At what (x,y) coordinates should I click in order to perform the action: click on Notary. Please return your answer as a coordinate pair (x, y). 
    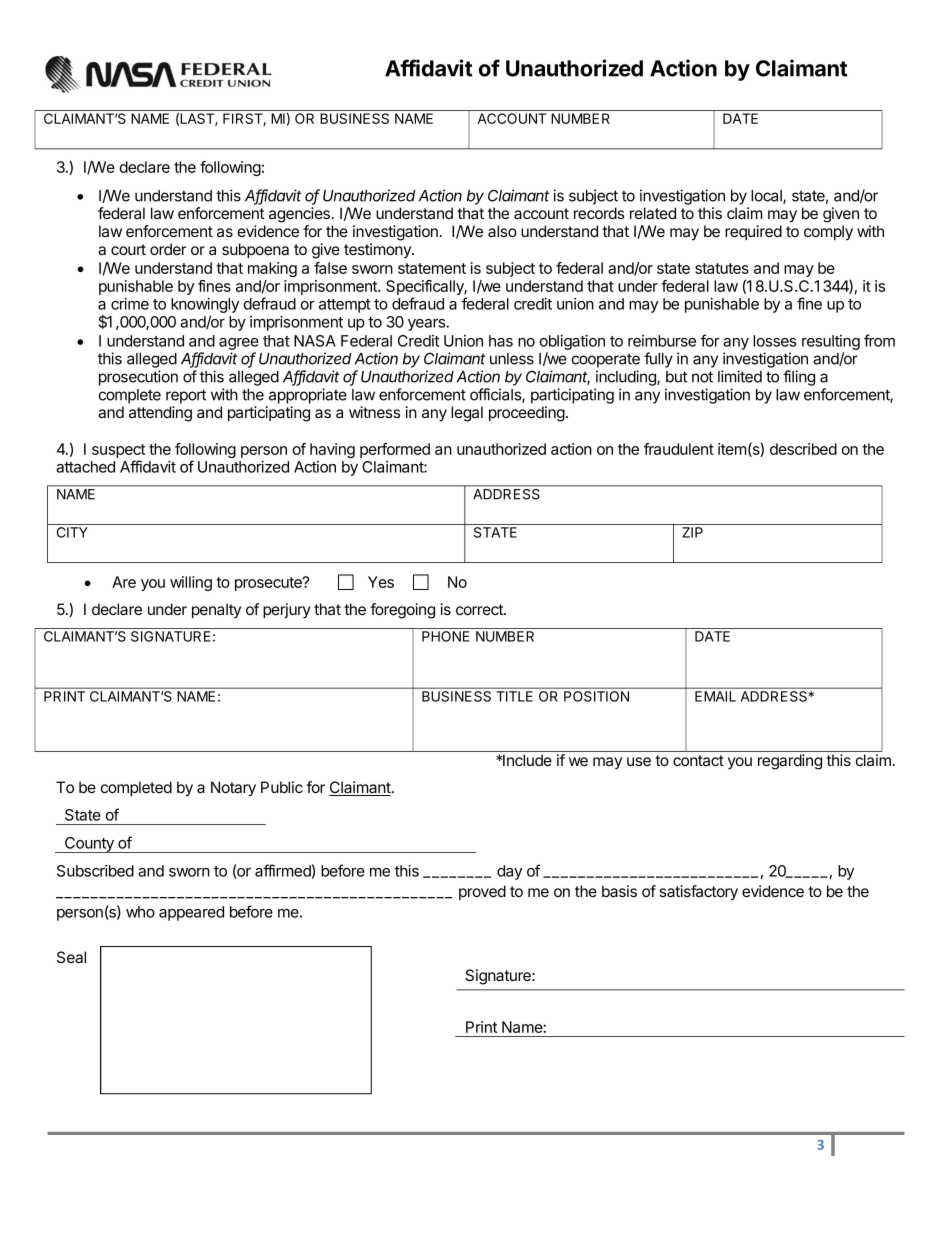
    Looking at the image, I should click on (233, 789).
